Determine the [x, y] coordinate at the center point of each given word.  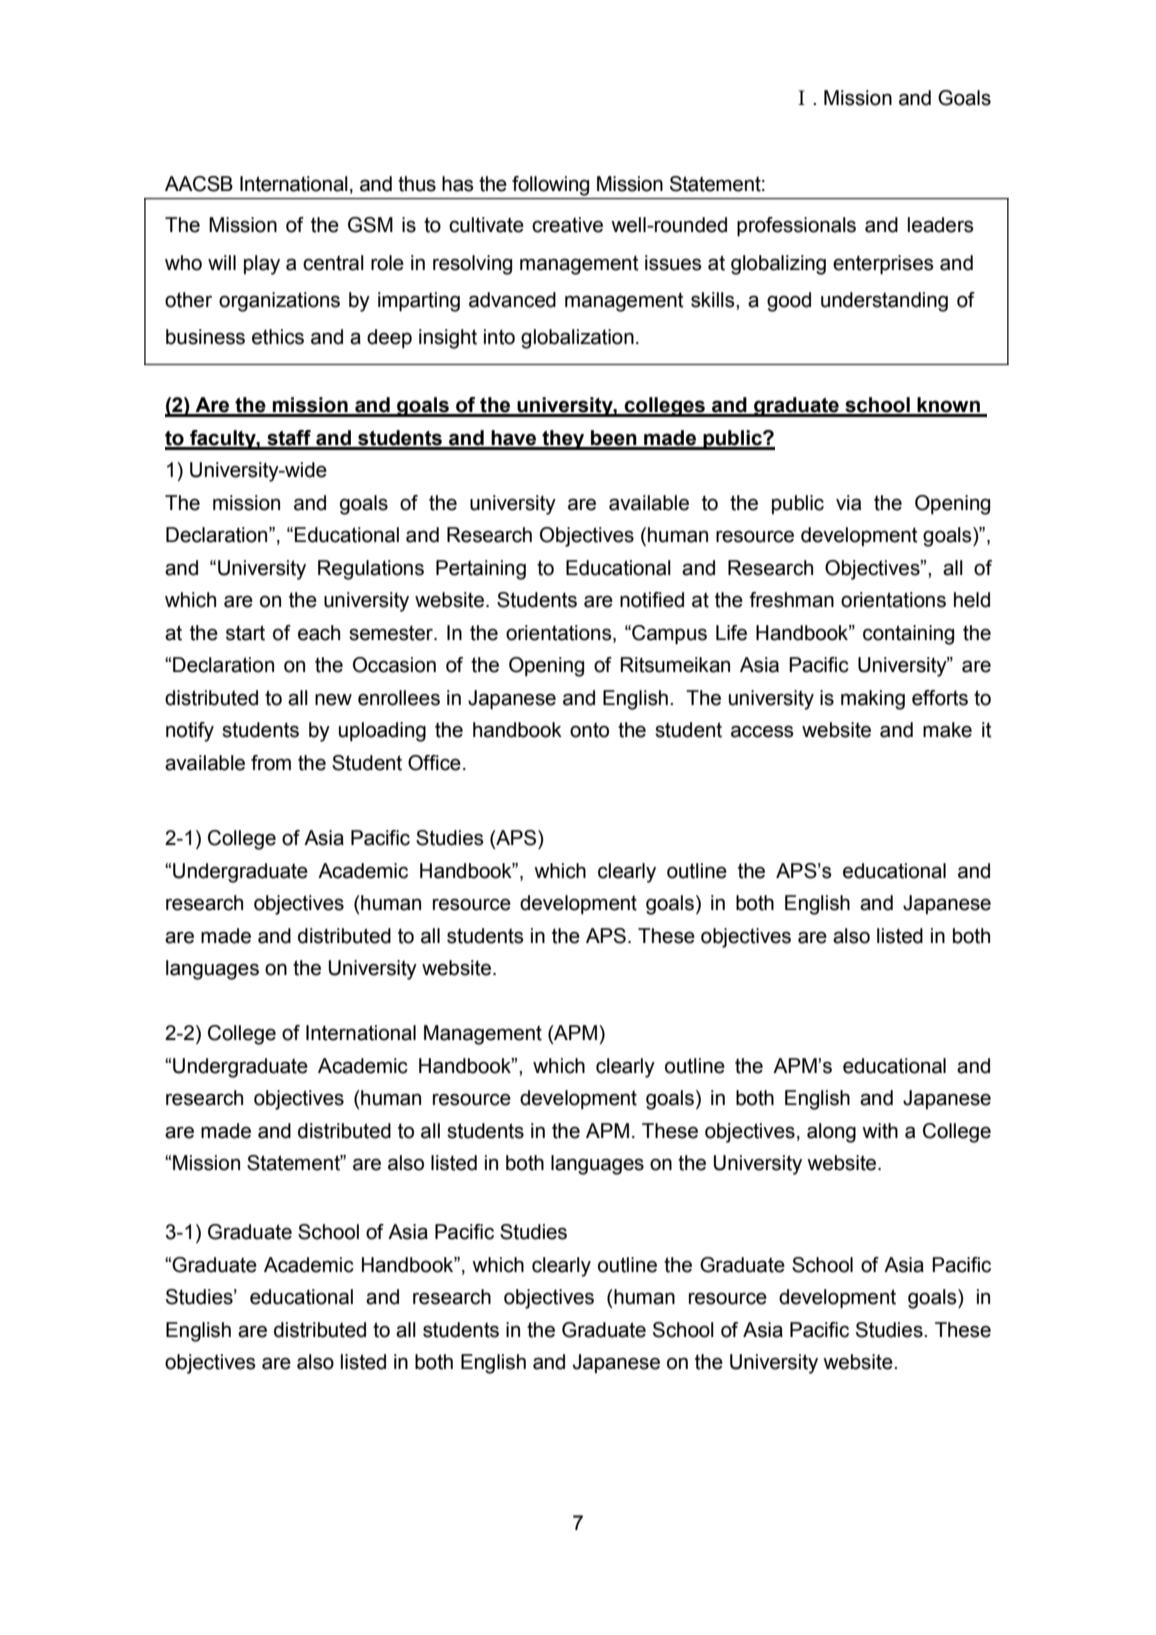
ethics [278, 337]
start [245, 633]
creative [567, 225]
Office [434, 763]
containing [908, 635]
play [262, 265]
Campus [668, 635]
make [947, 730]
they [563, 440]
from [271, 763]
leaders [941, 225]
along [831, 1133]
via [848, 503]
